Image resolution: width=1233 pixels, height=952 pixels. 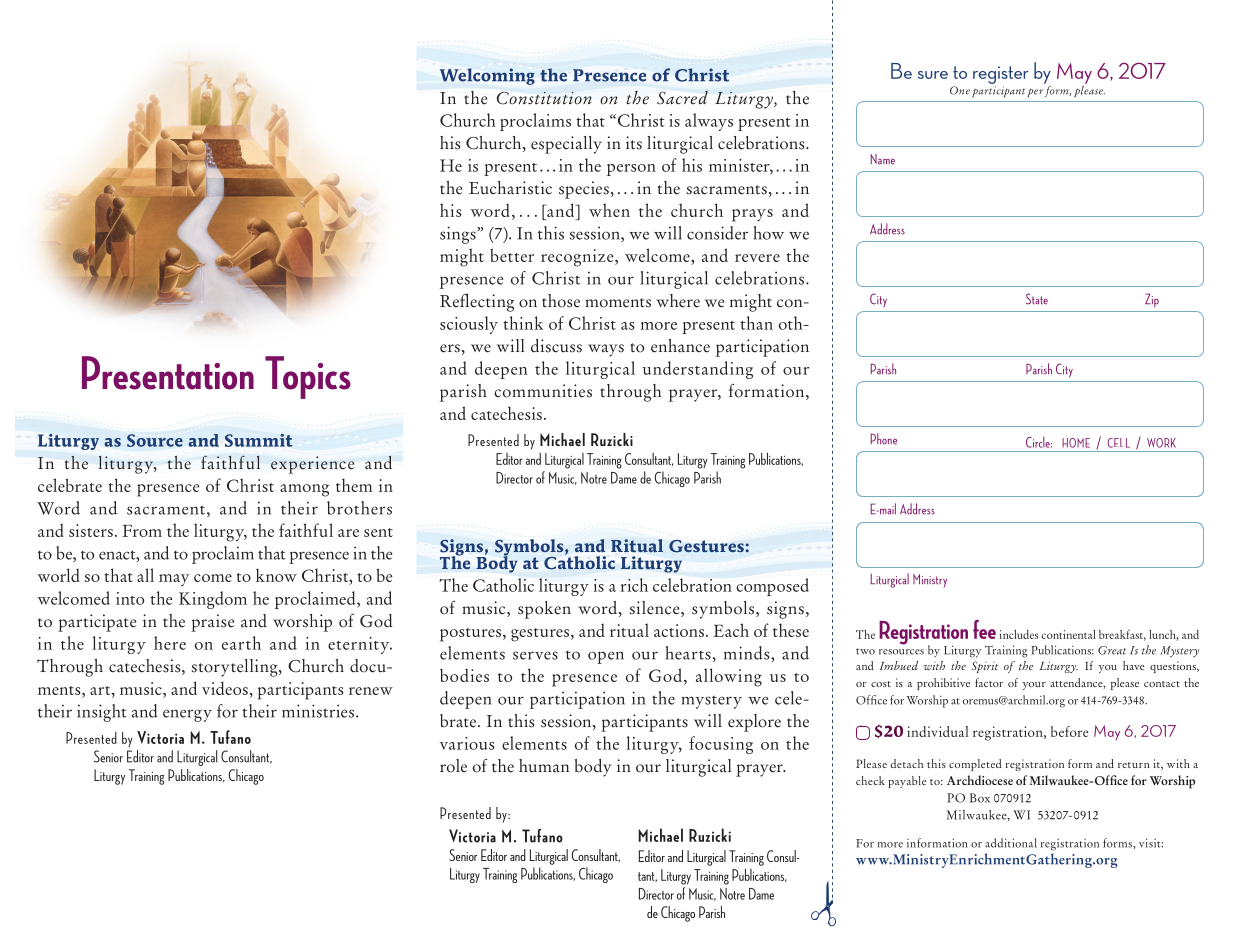 I want to click on energy, so click(x=187, y=715).
